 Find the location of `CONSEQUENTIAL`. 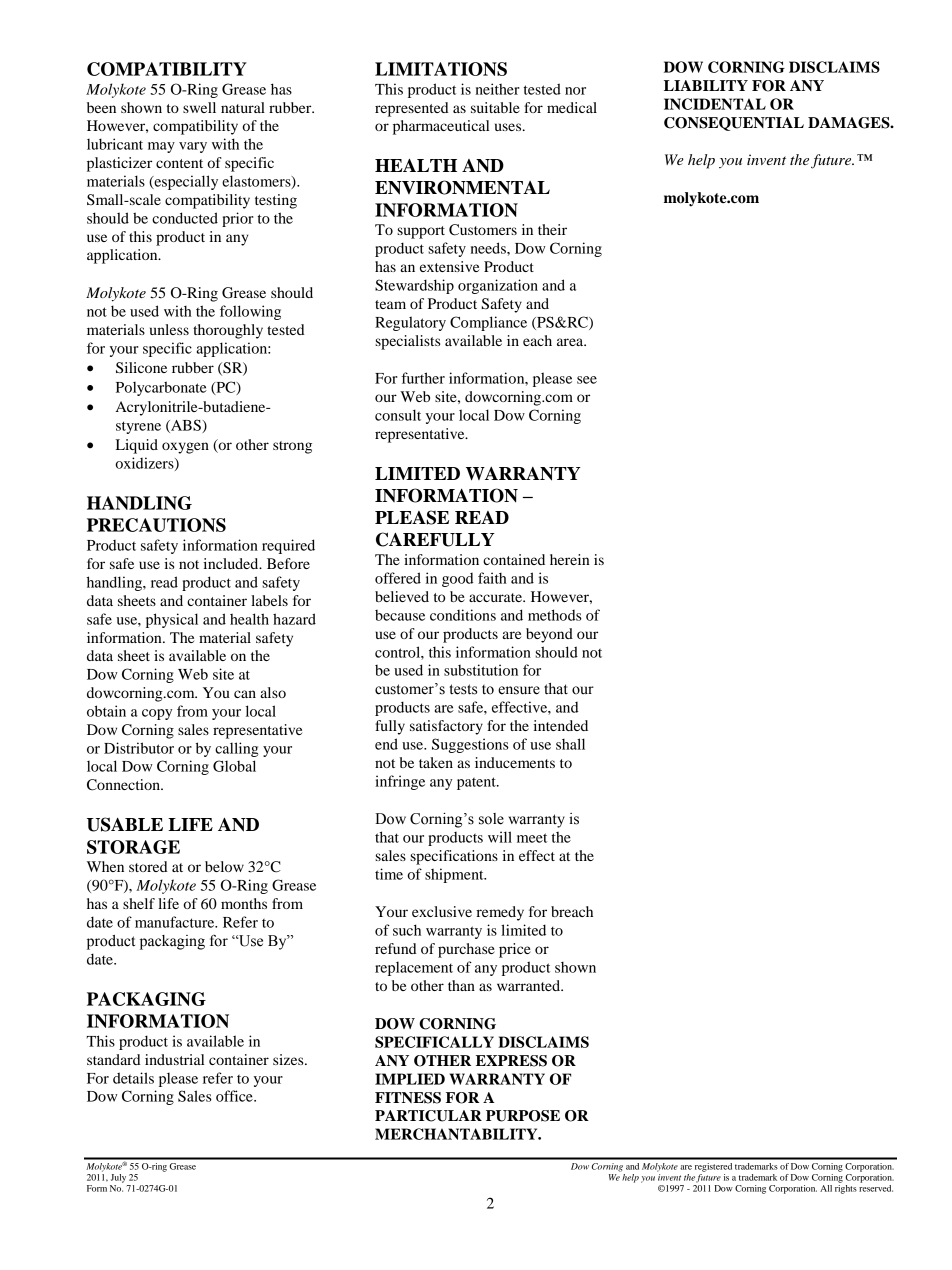

CONSEQUENTIAL is located at coordinates (734, 124).
